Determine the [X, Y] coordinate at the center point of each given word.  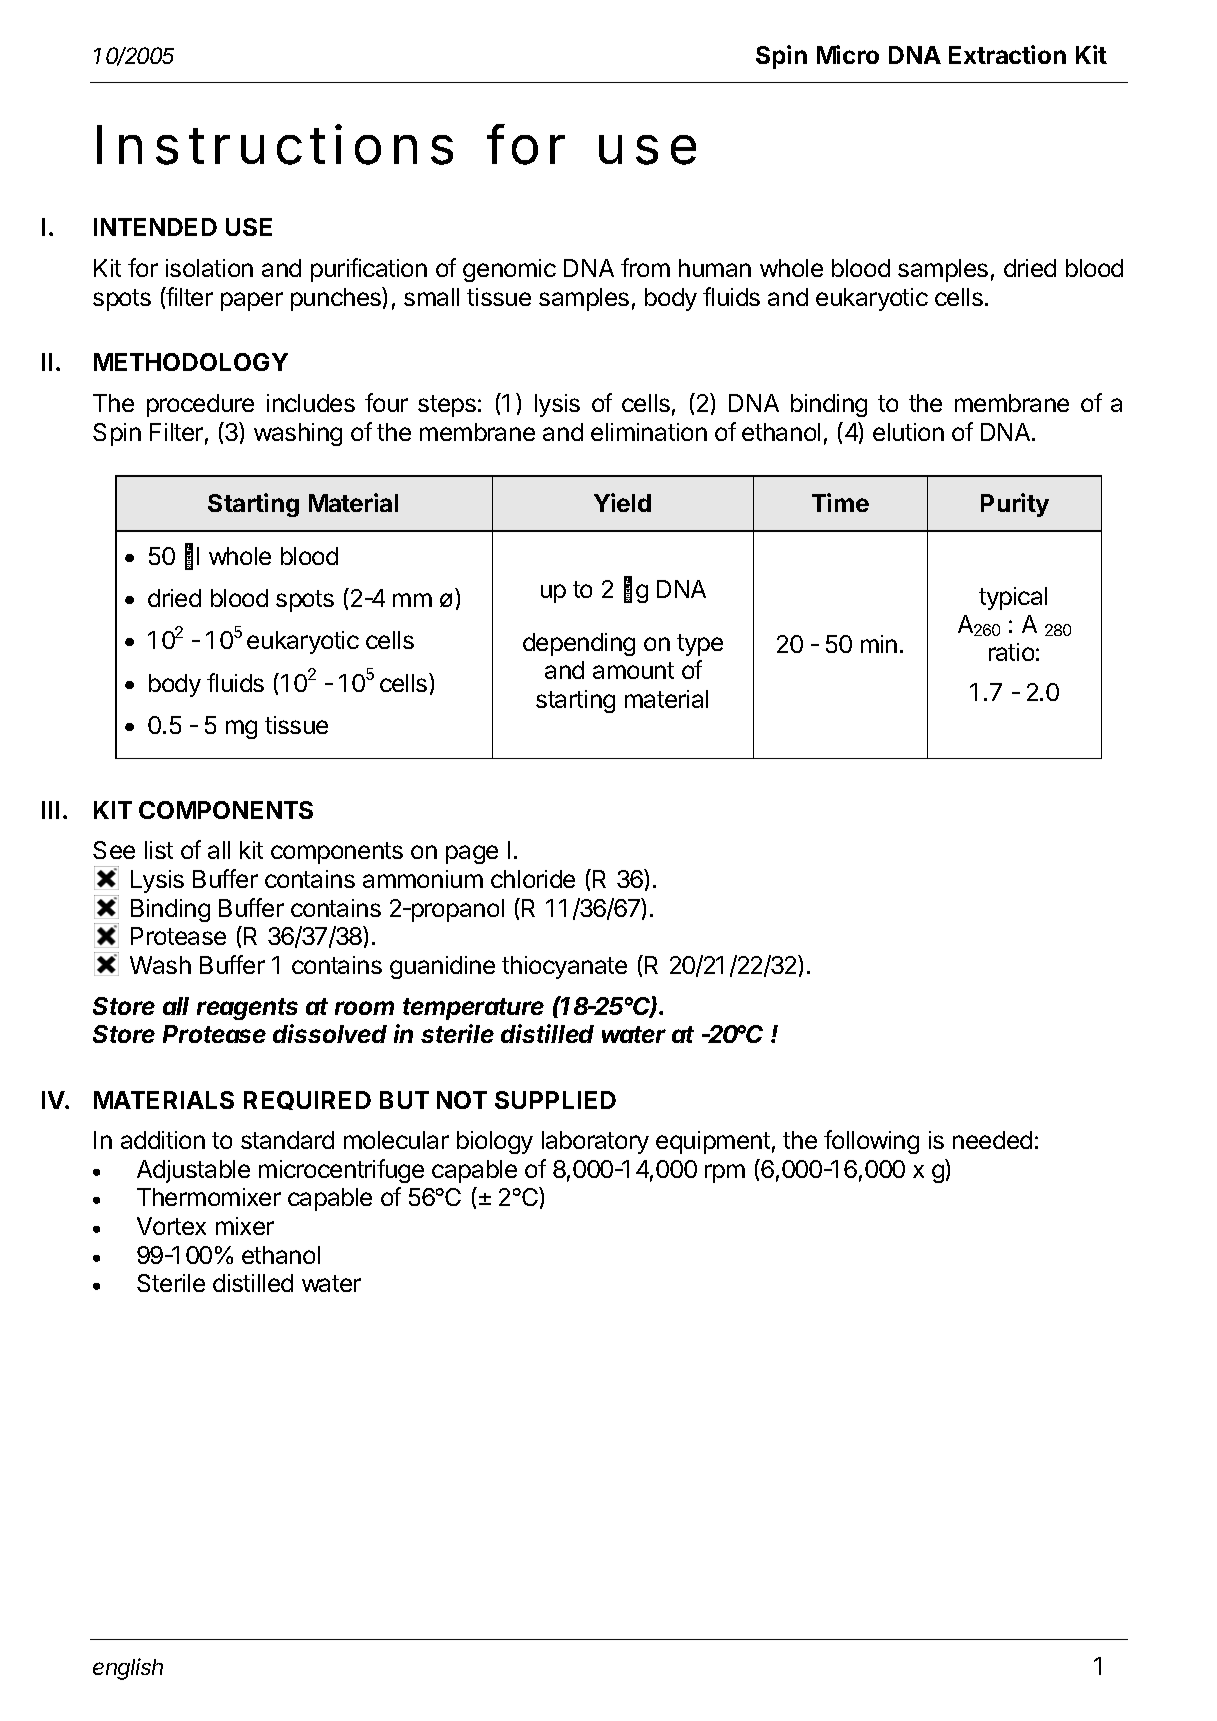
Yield [622, 502]
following [871, 1142]
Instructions [275, 144]
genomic [509, 270]
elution [908, 432]
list [159, 850]
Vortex [171, 1226]
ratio [1011, 652]
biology [495, 1142]
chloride [533, 879]
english [128, 1669]
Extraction [1007, 54]
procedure [200, 405]
